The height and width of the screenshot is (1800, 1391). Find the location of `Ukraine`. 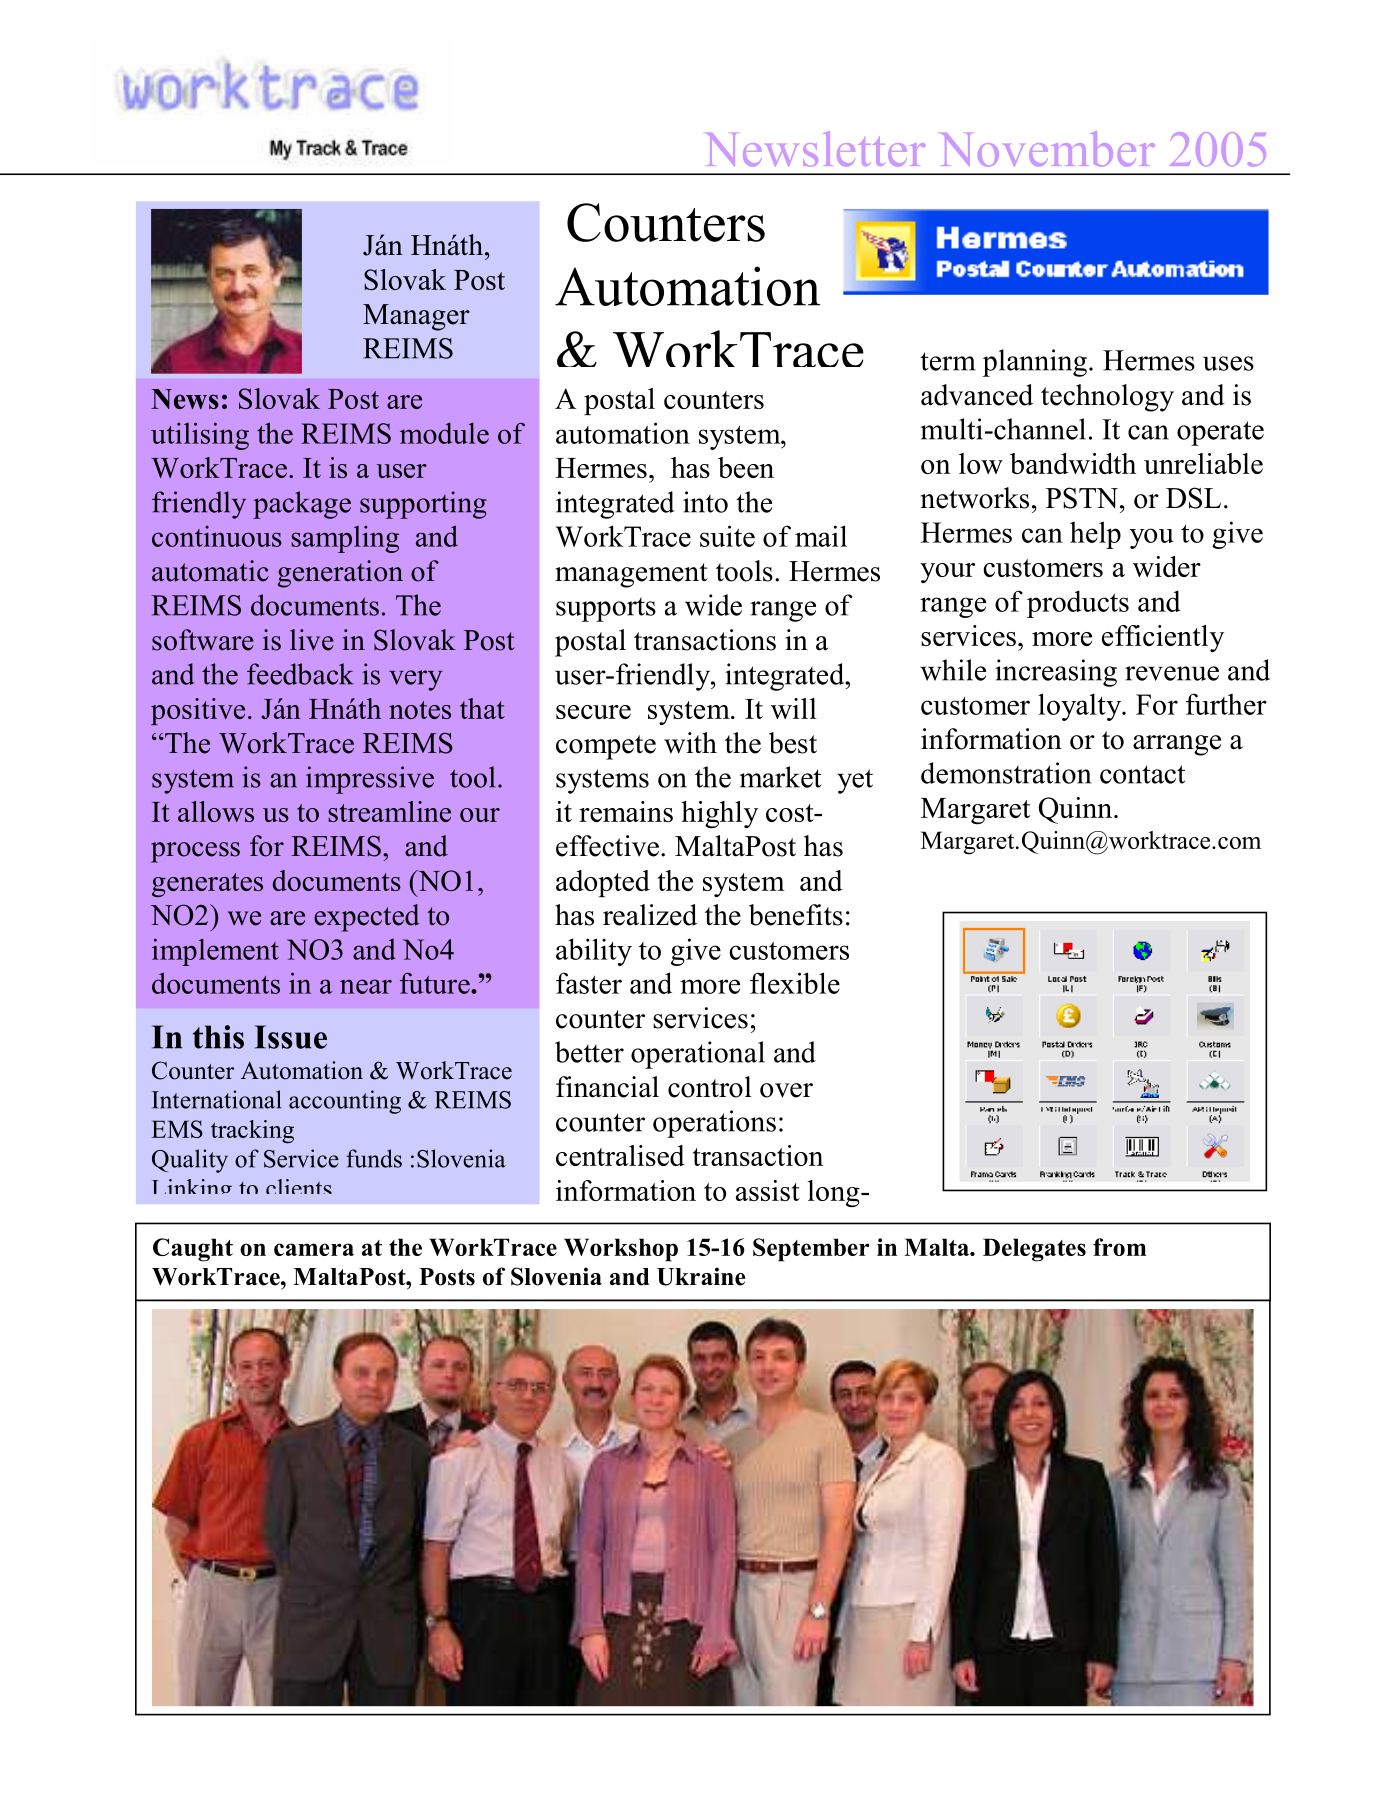

Ukraine is located at coordinates (701, 1276).
